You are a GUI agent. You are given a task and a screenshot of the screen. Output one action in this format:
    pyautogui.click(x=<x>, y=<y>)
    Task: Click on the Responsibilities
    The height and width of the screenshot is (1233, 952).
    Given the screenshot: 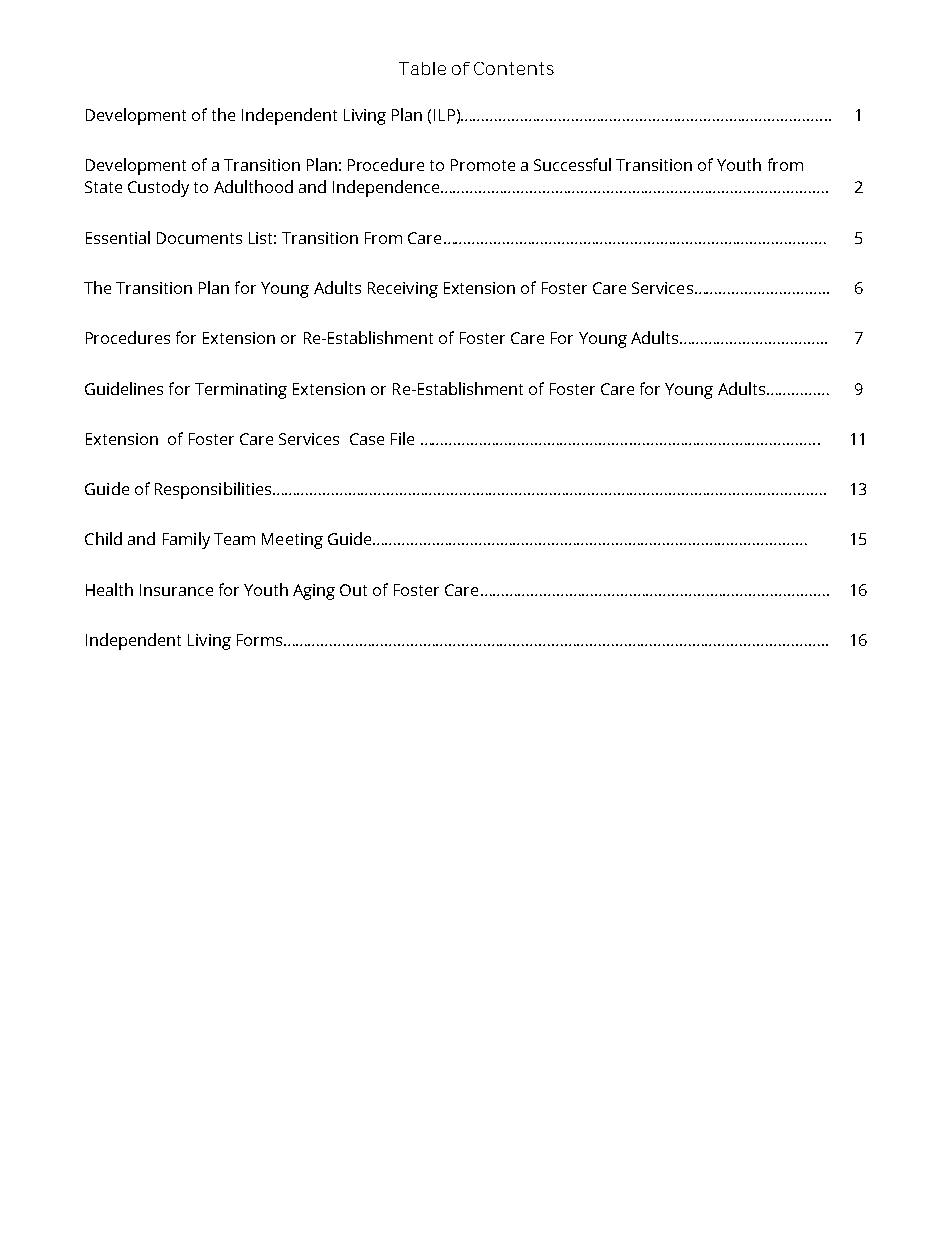 What is the action you would take?
    pyautogui.click(x=213, y=490)
